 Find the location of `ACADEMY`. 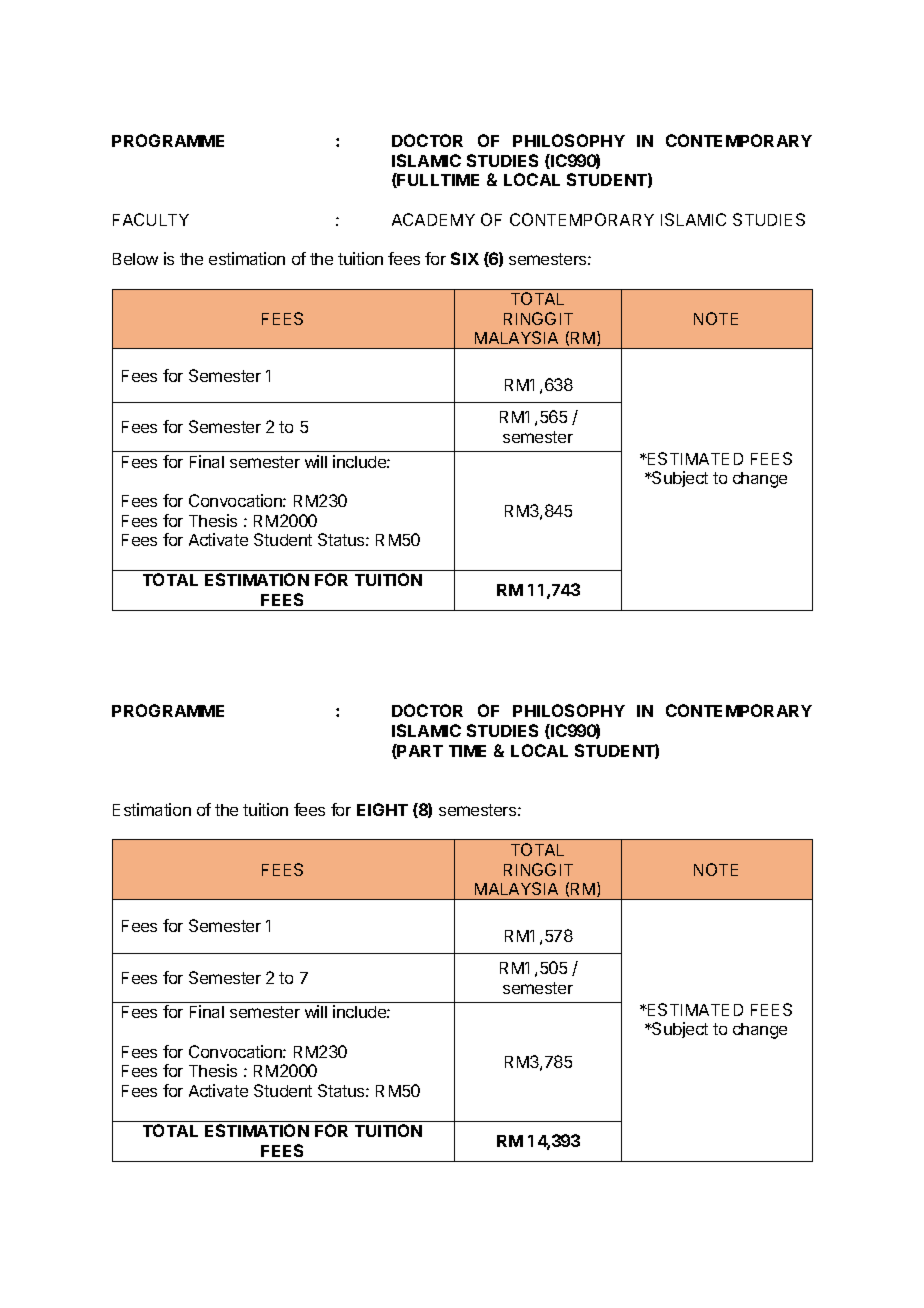

ACADEMY is located at coordinates (433, 219).
